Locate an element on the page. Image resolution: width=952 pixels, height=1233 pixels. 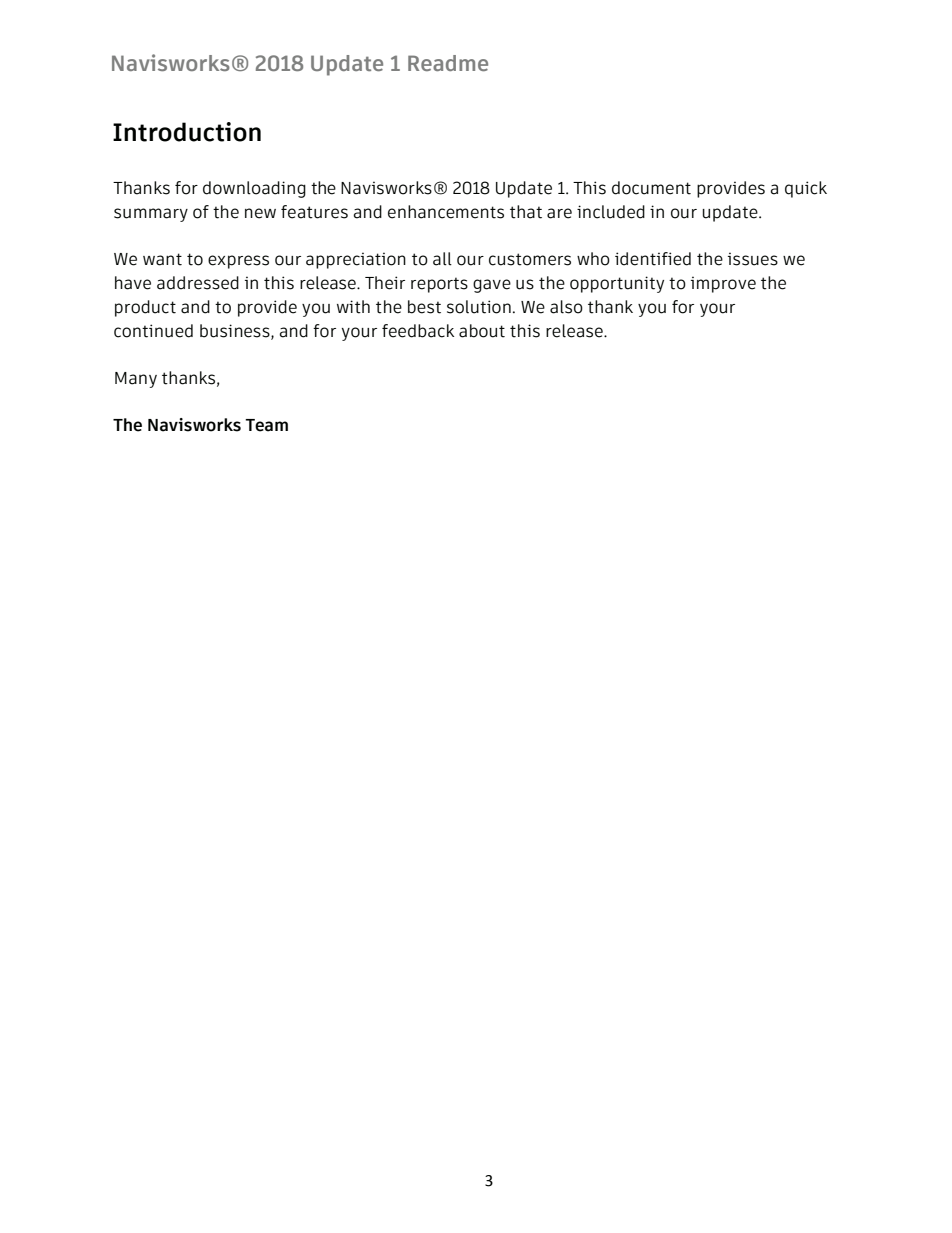
Readme is located at coordinates (448, 63).
